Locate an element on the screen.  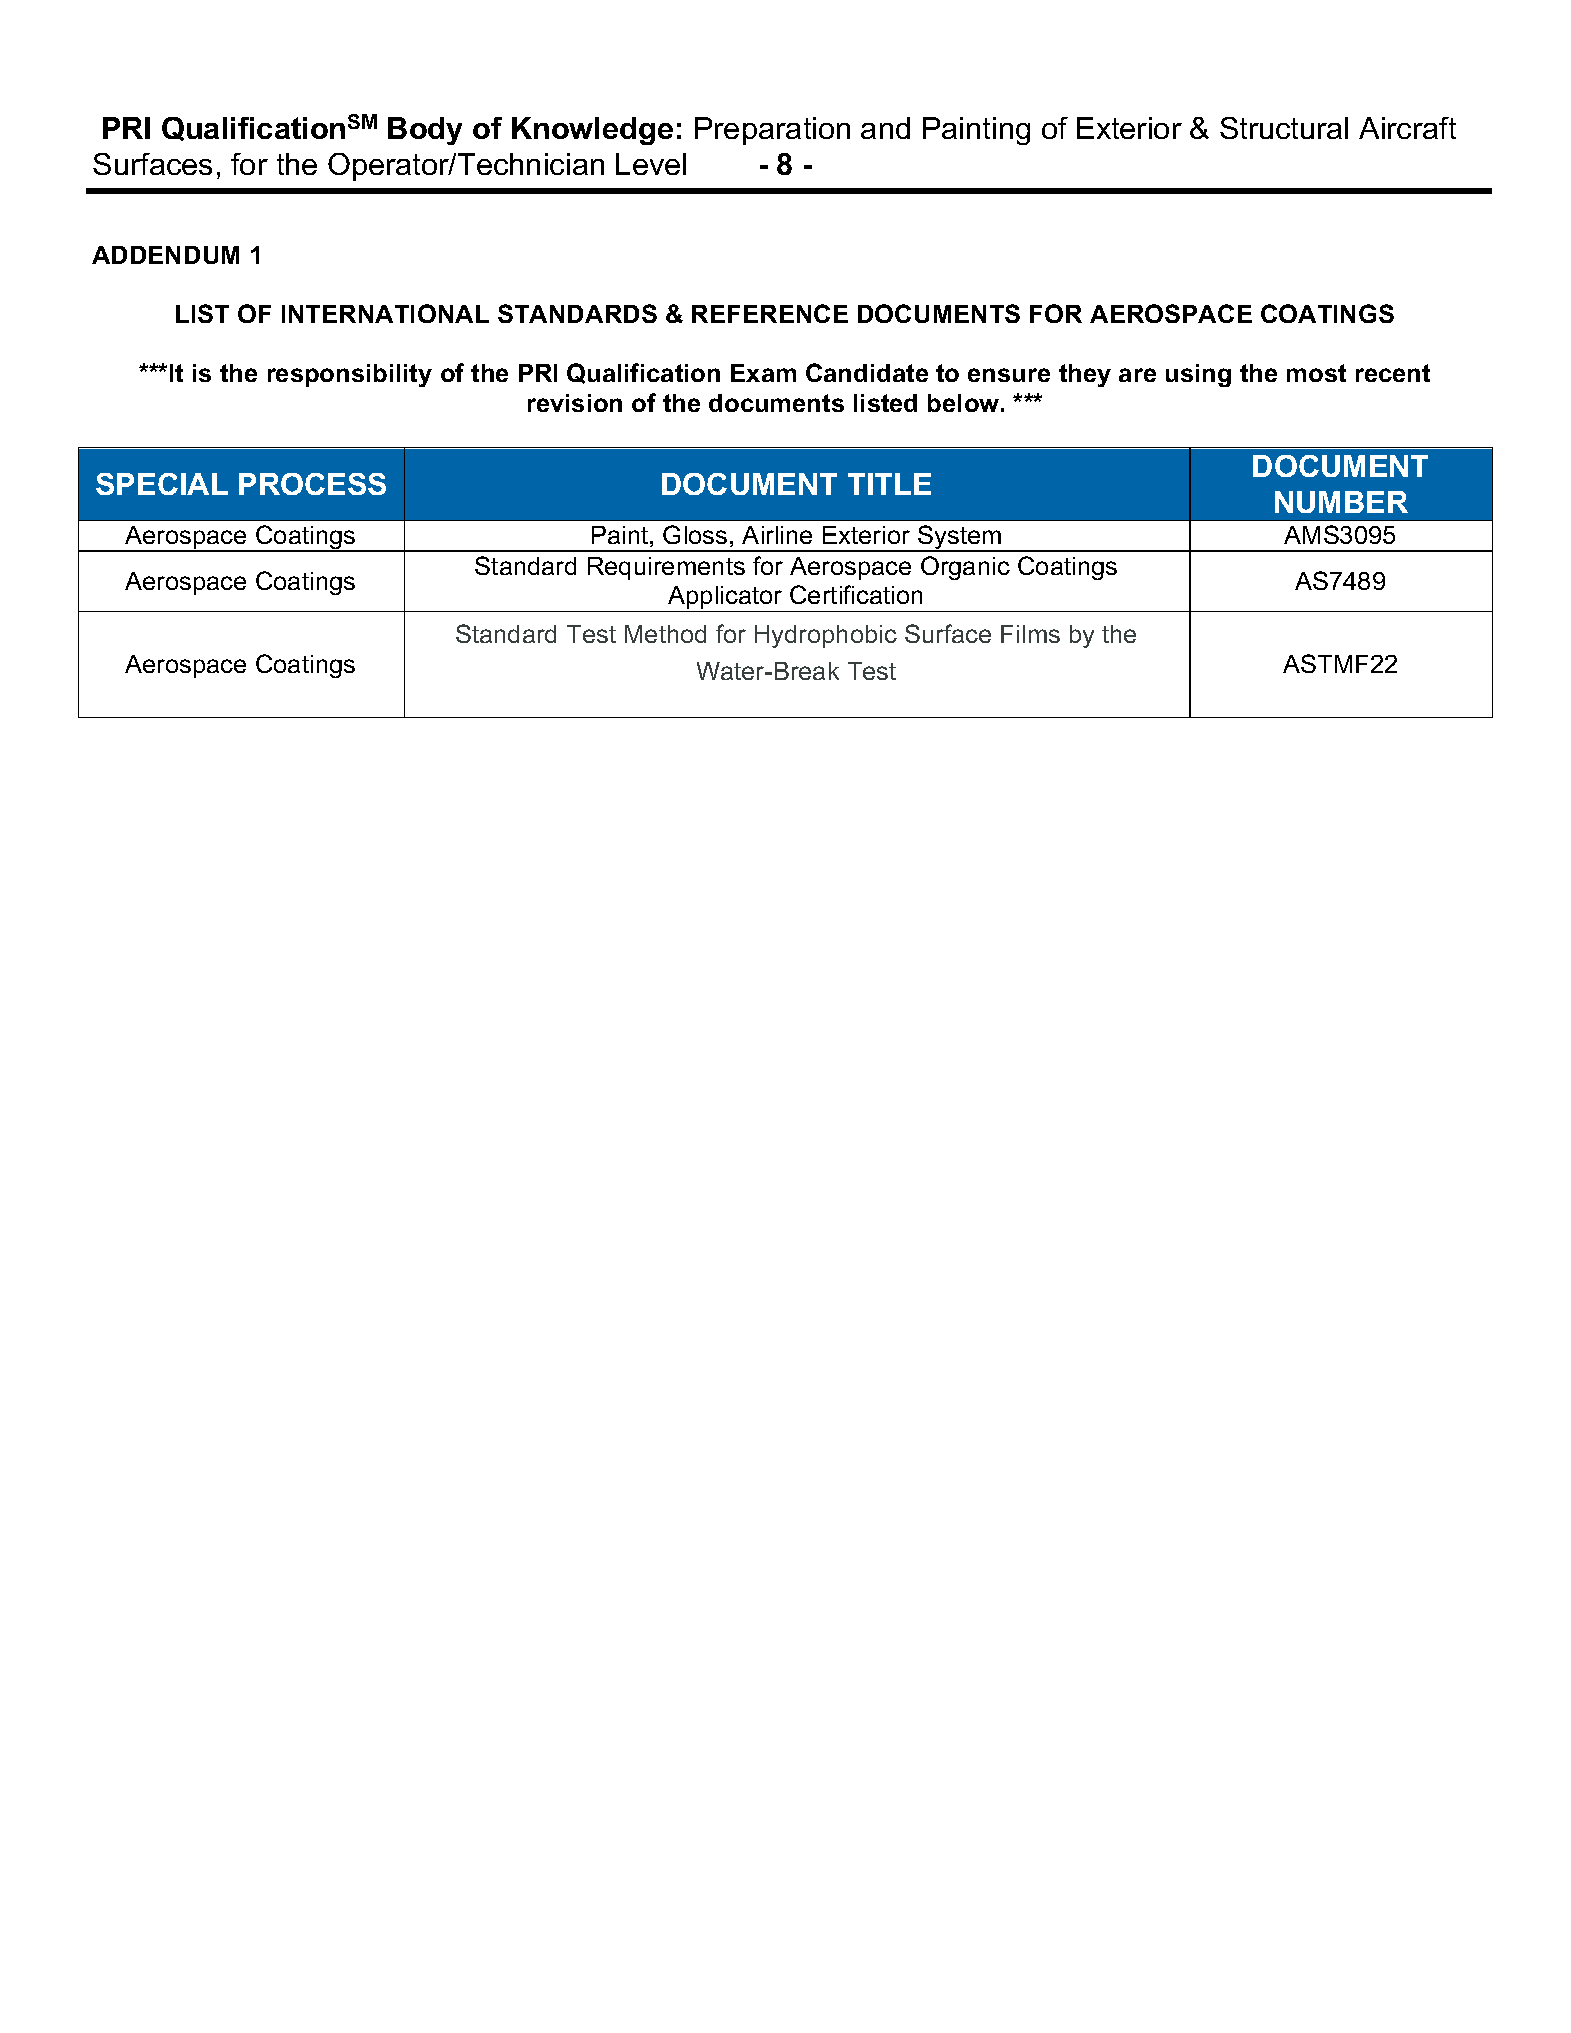
Structural is located at coordinates (1284, 128).
